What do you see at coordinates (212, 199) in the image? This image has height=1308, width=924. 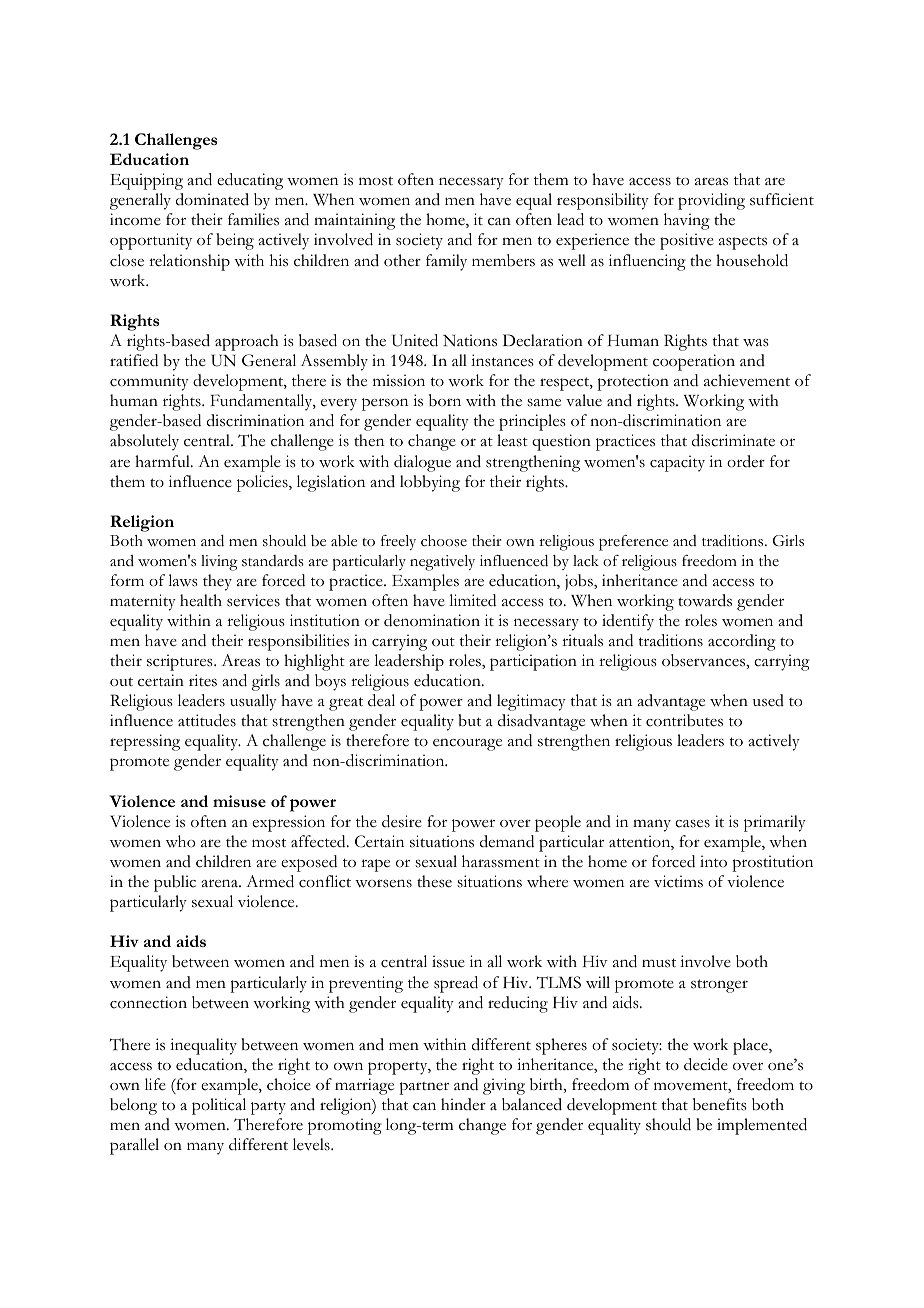 I see `dominated` at bounding box center [212, 199].
